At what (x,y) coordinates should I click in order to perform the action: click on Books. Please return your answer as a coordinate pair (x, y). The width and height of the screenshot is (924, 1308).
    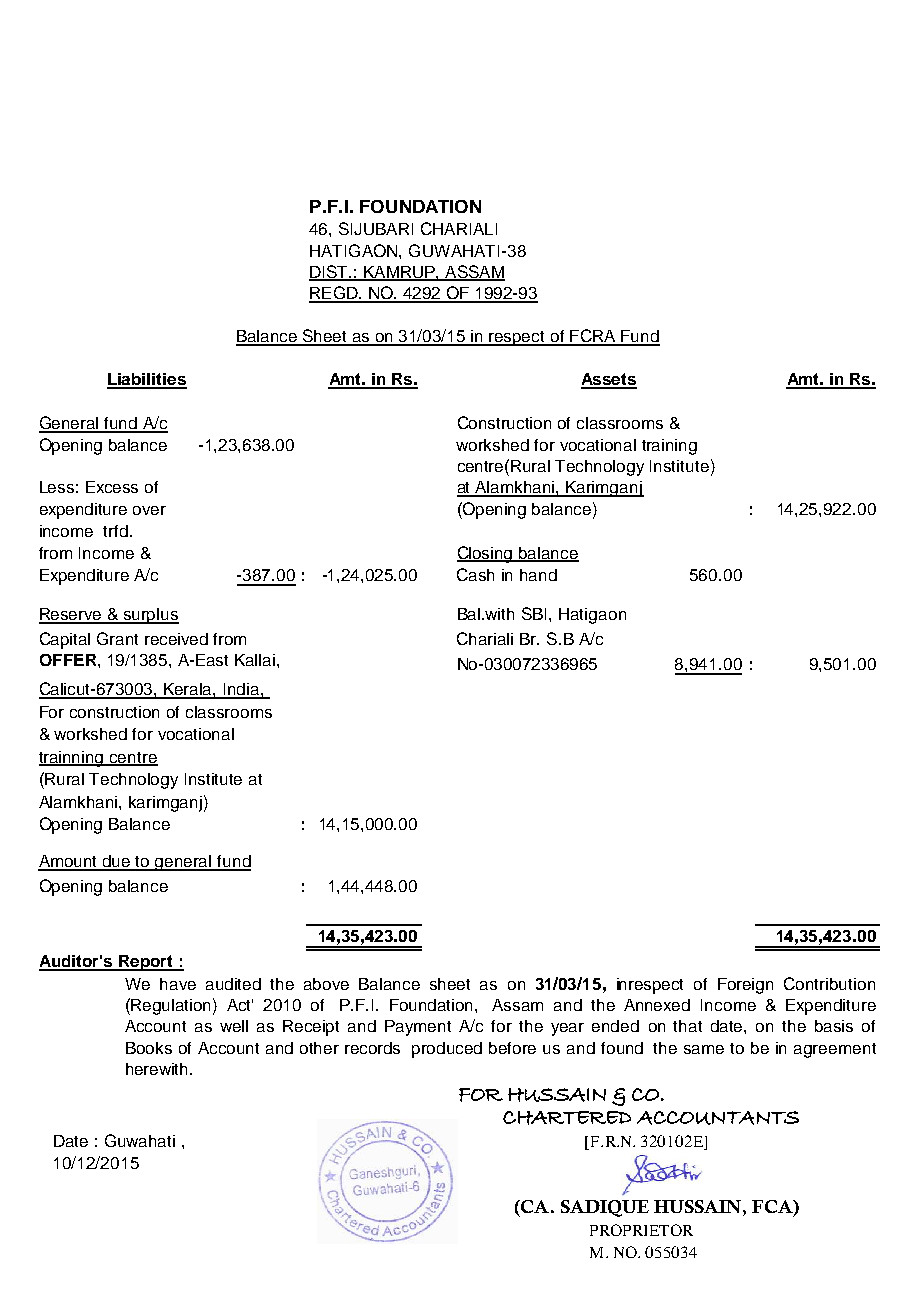
    Looking at the image, I should click on (149, 1048).
